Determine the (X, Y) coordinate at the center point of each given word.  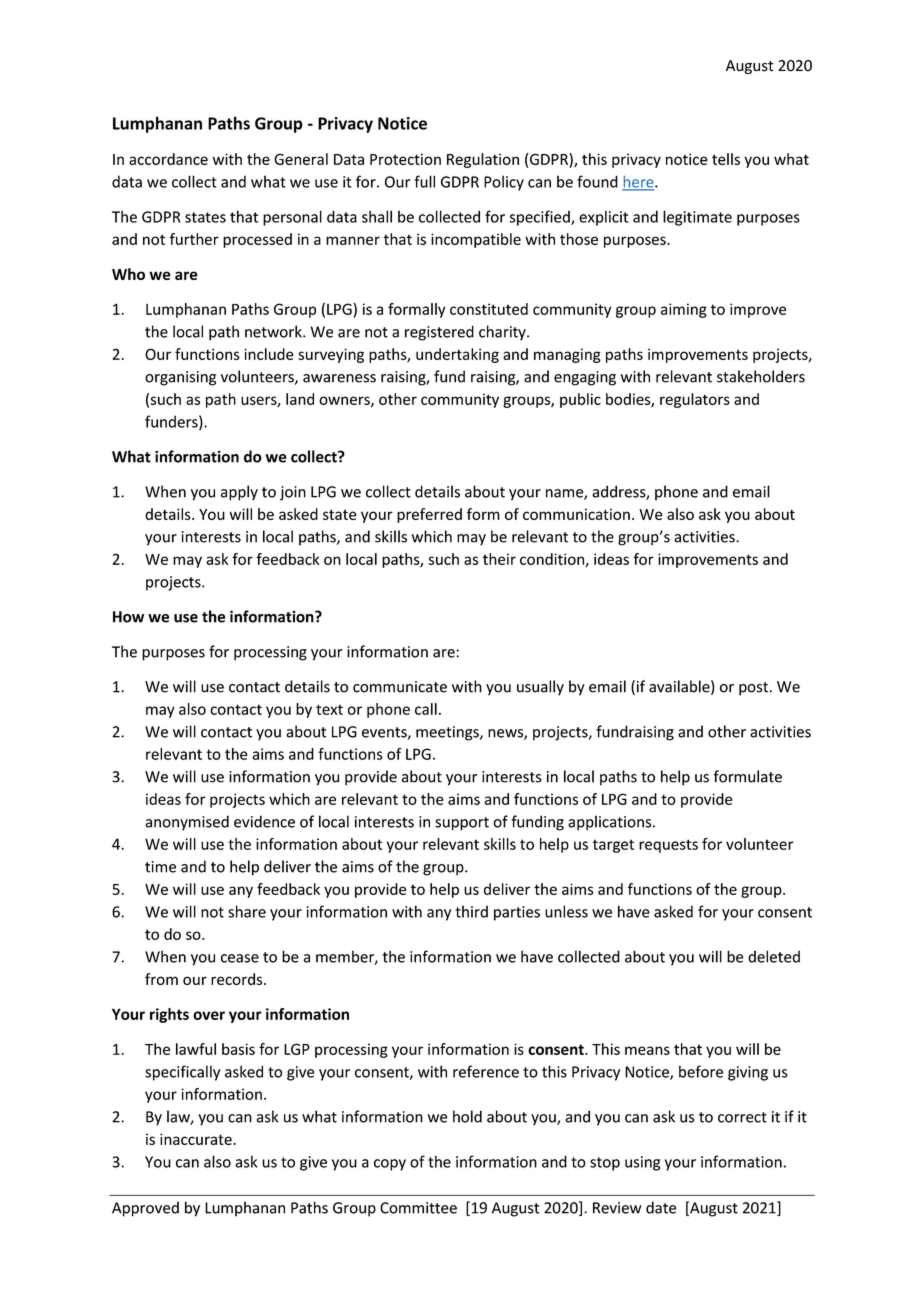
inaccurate (197, 1139)
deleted (774, 956)
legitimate (697, 218)
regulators (695, 400)
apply (239, 493)
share (247, 911)
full (424, 181)
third (471, 911)
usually (540, 688)
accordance (168, 159)
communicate (400, 687)
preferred (429, 515)
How (128, 617)
